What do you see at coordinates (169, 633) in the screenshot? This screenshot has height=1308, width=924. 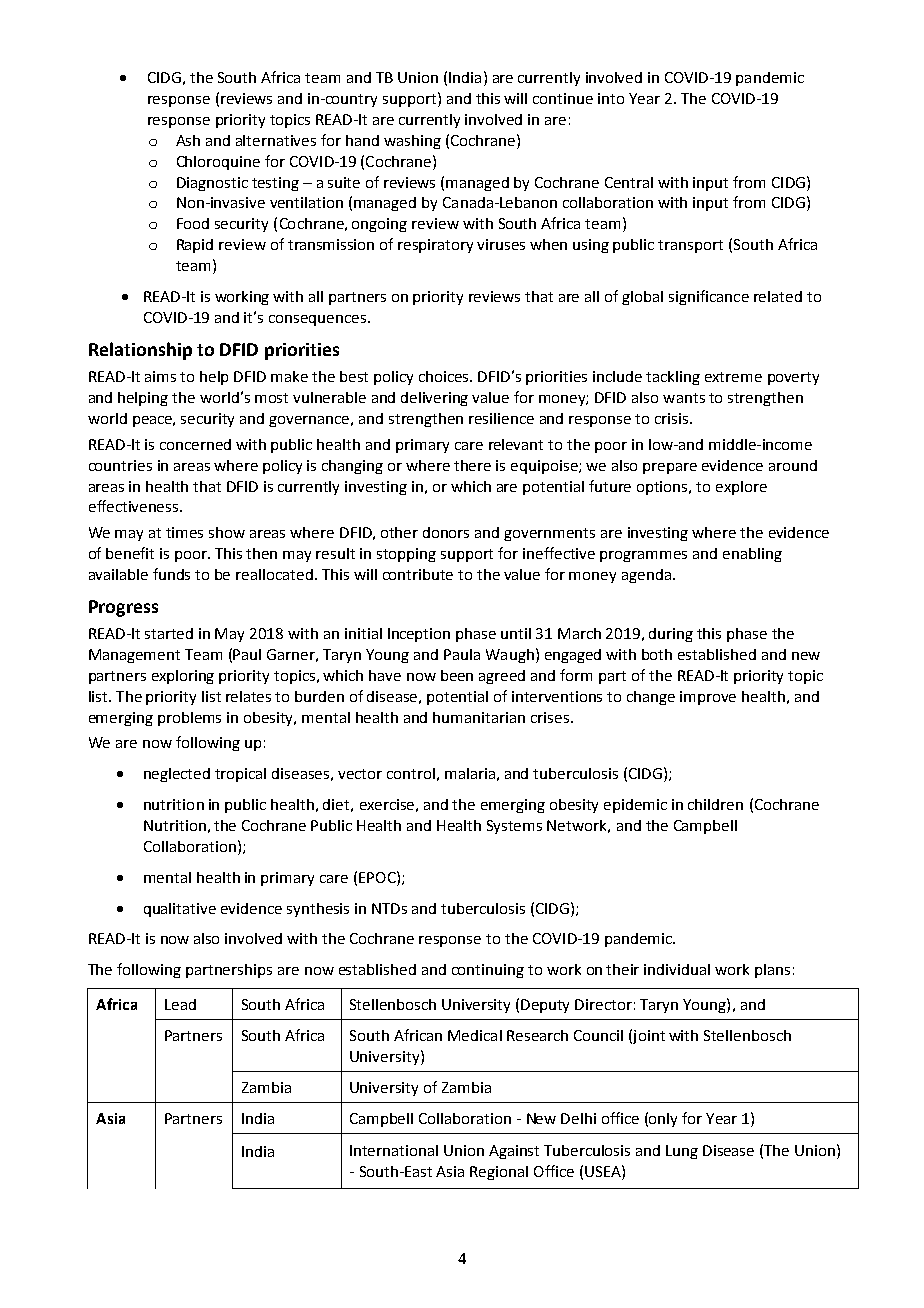 I see `started` at bounding box center [169, 633].
